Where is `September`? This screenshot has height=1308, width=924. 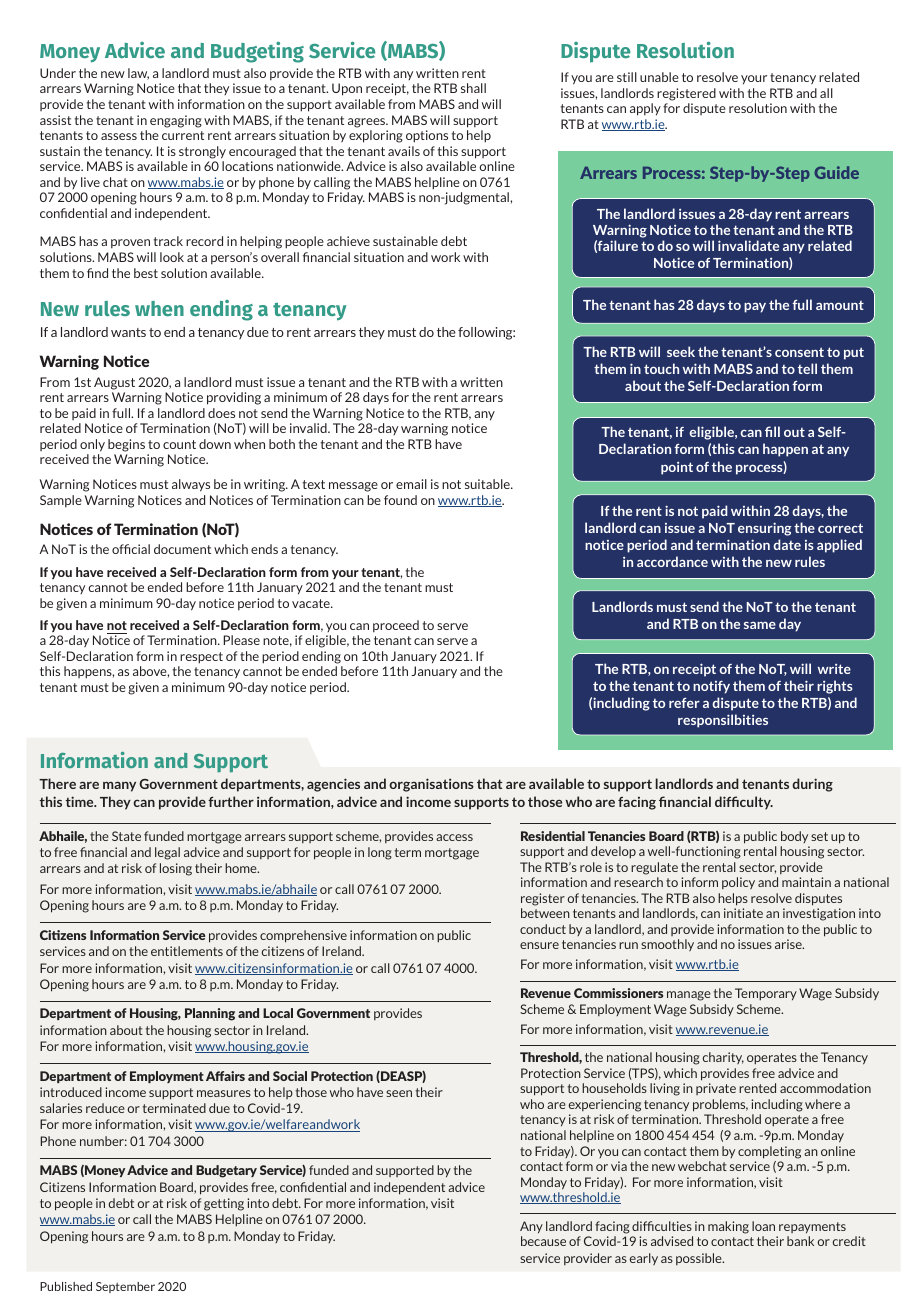 September is located at coordinates (125, 1287).
